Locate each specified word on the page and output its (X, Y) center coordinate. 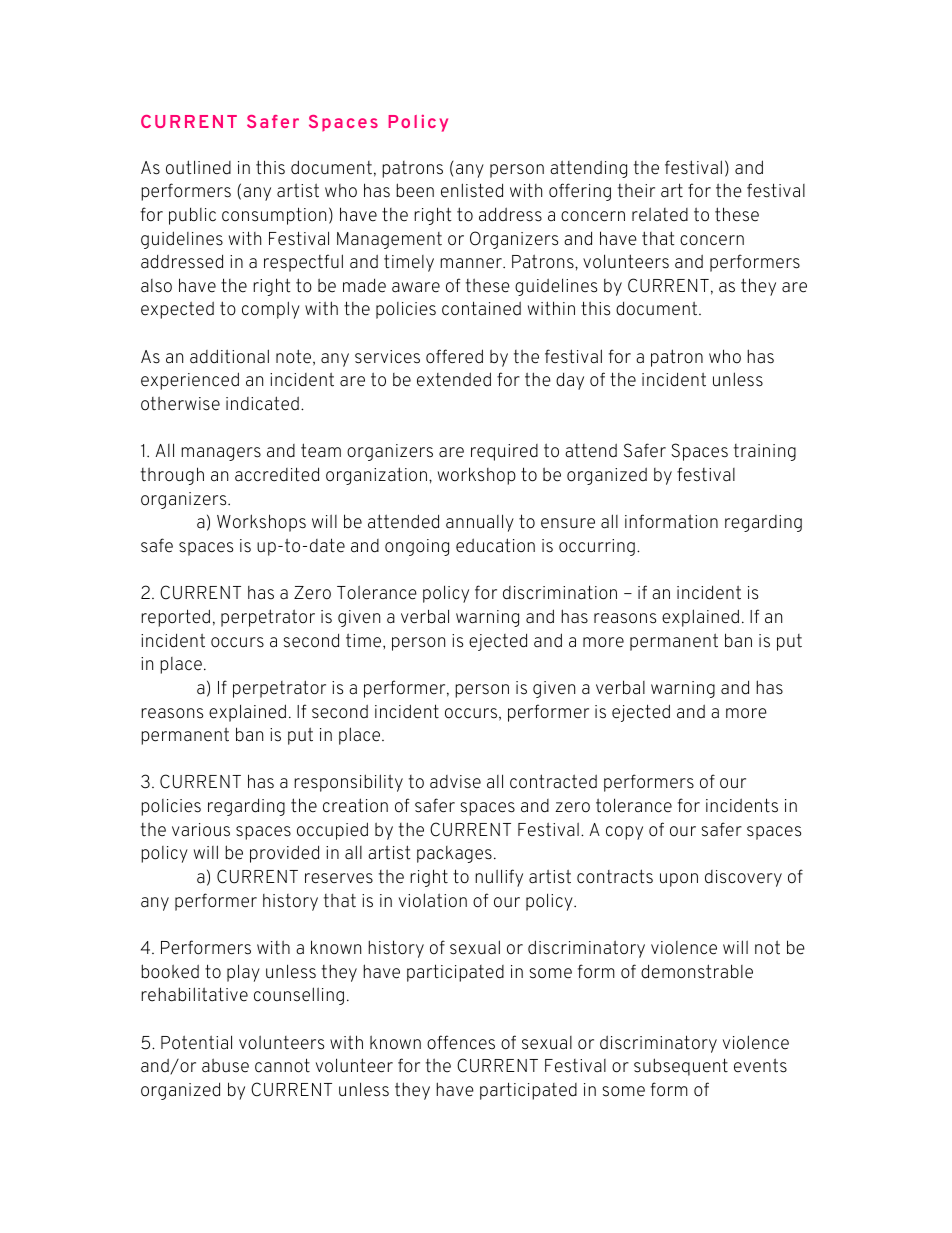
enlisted (472, 190)
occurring (597, 547)
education (495, 545)
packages (454, 854)
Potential (196, 1042)
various (201, 830)
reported (175, 618)
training (765, 452)
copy (624, 833)
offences (461, 1042)
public (192, 216)
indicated (262, 403)
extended (454, 379)
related (660, 214)
